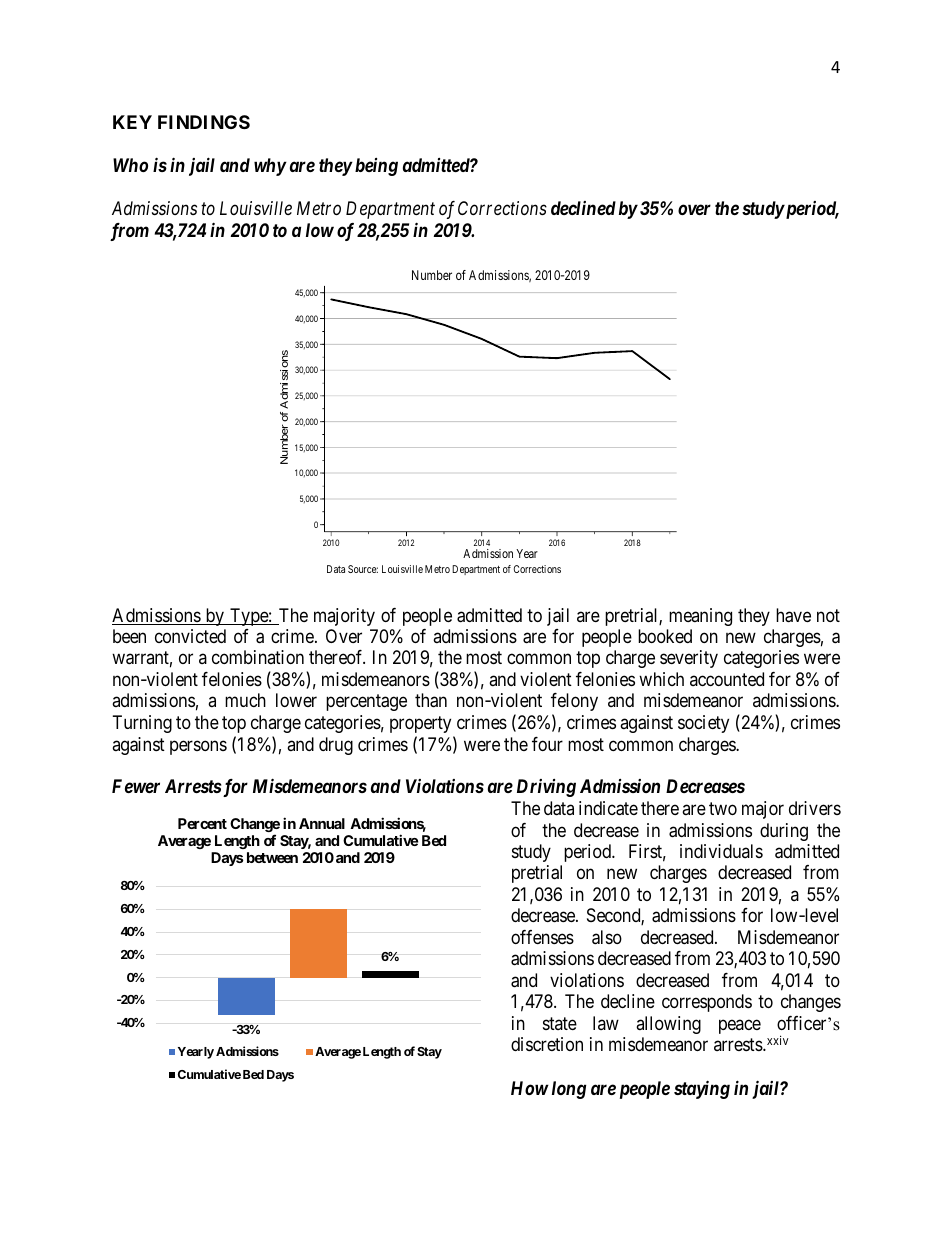 This document has height=1233, width=952. I want to click on convicted, so click(190, 636).
